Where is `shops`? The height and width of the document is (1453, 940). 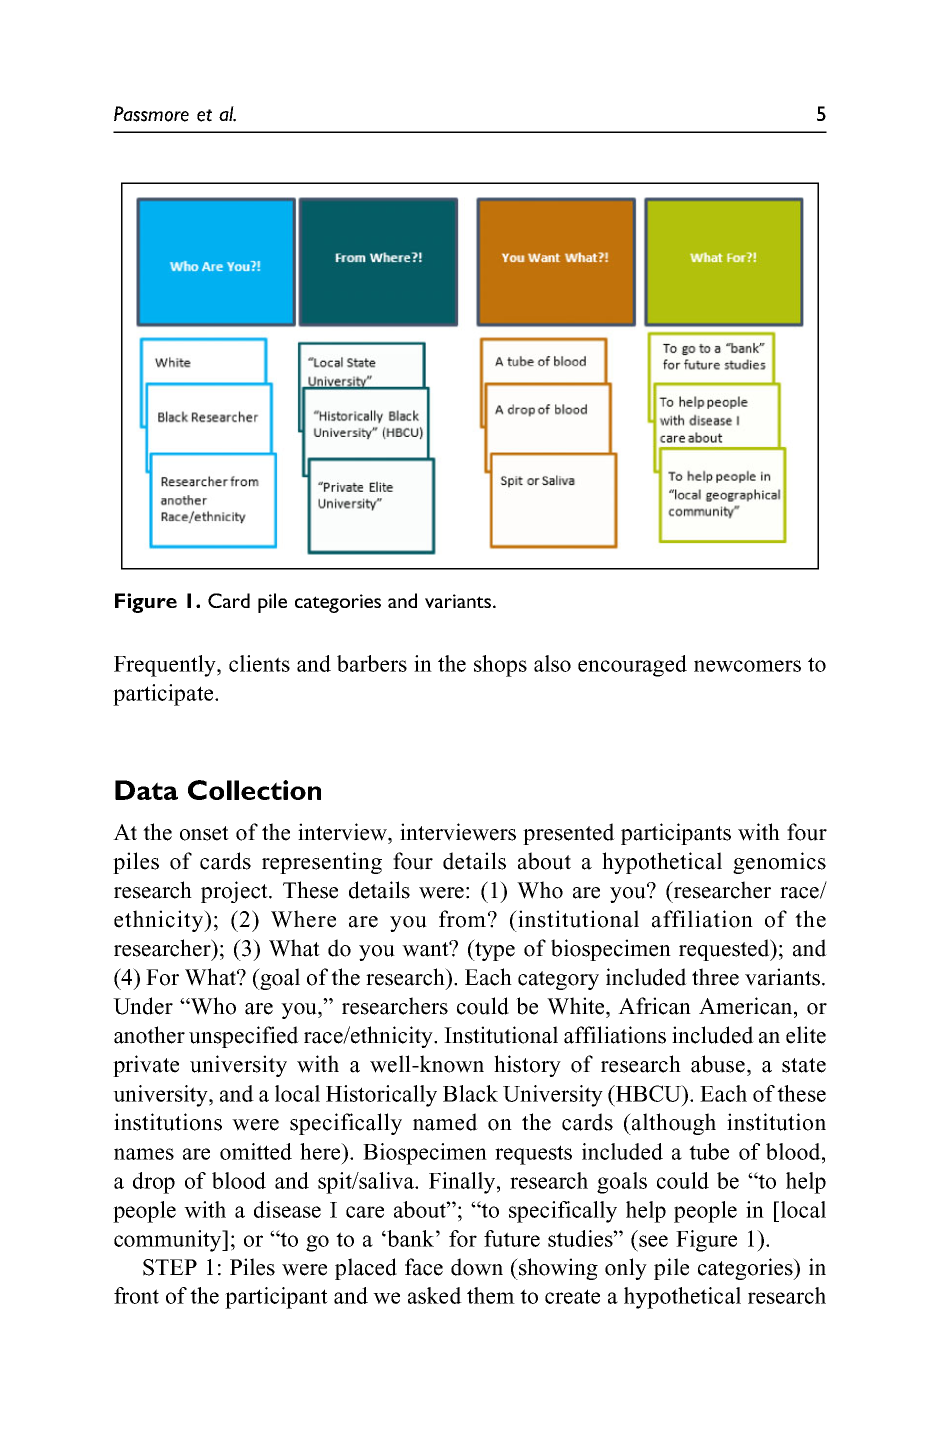 shops is located at coordinates (500, 666).
